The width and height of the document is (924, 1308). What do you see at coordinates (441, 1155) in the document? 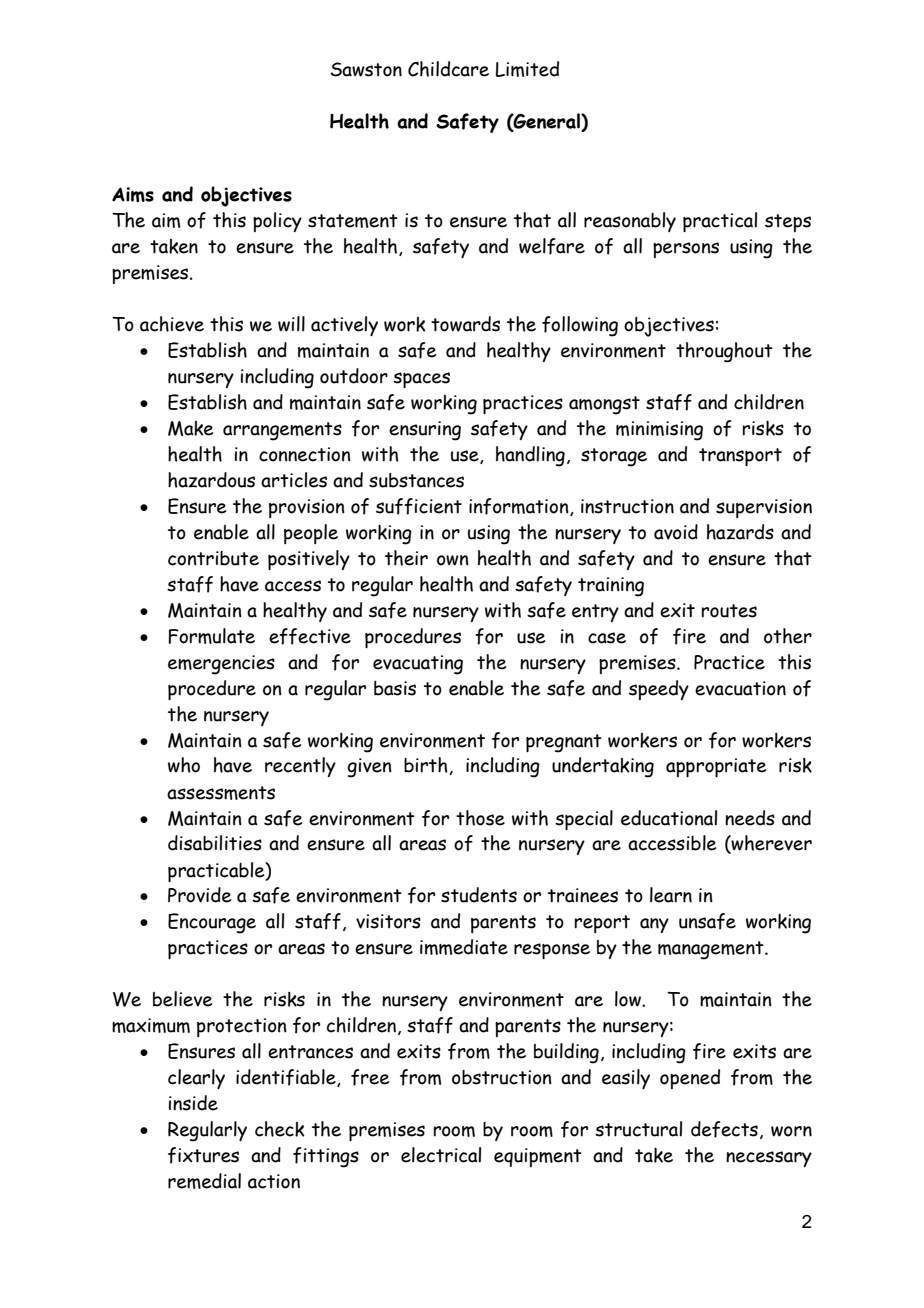
I see `electrical` at bounding box center [441, 1155].
